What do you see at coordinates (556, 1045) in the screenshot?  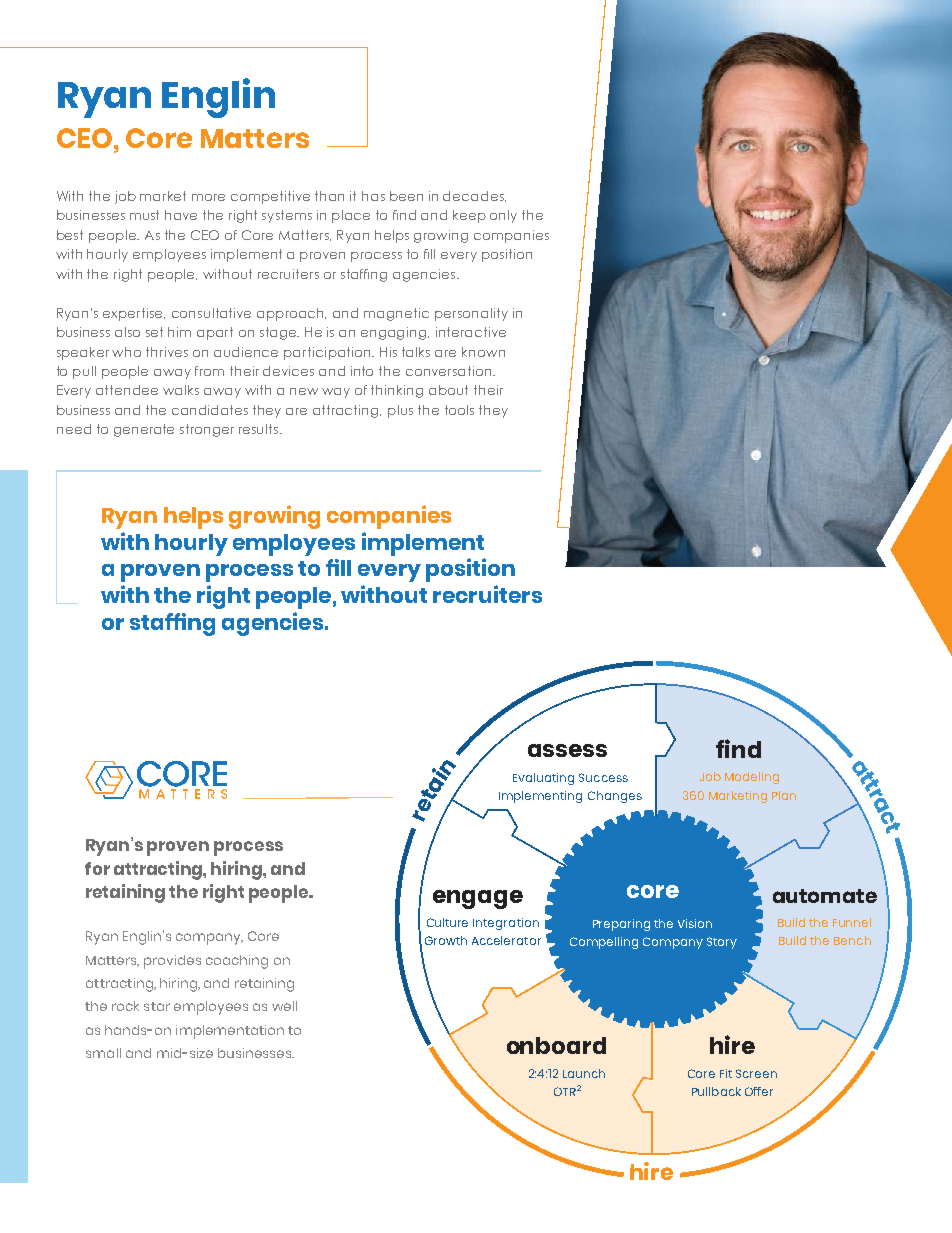 I see `onboard` at bounding box center [556, 1045].
